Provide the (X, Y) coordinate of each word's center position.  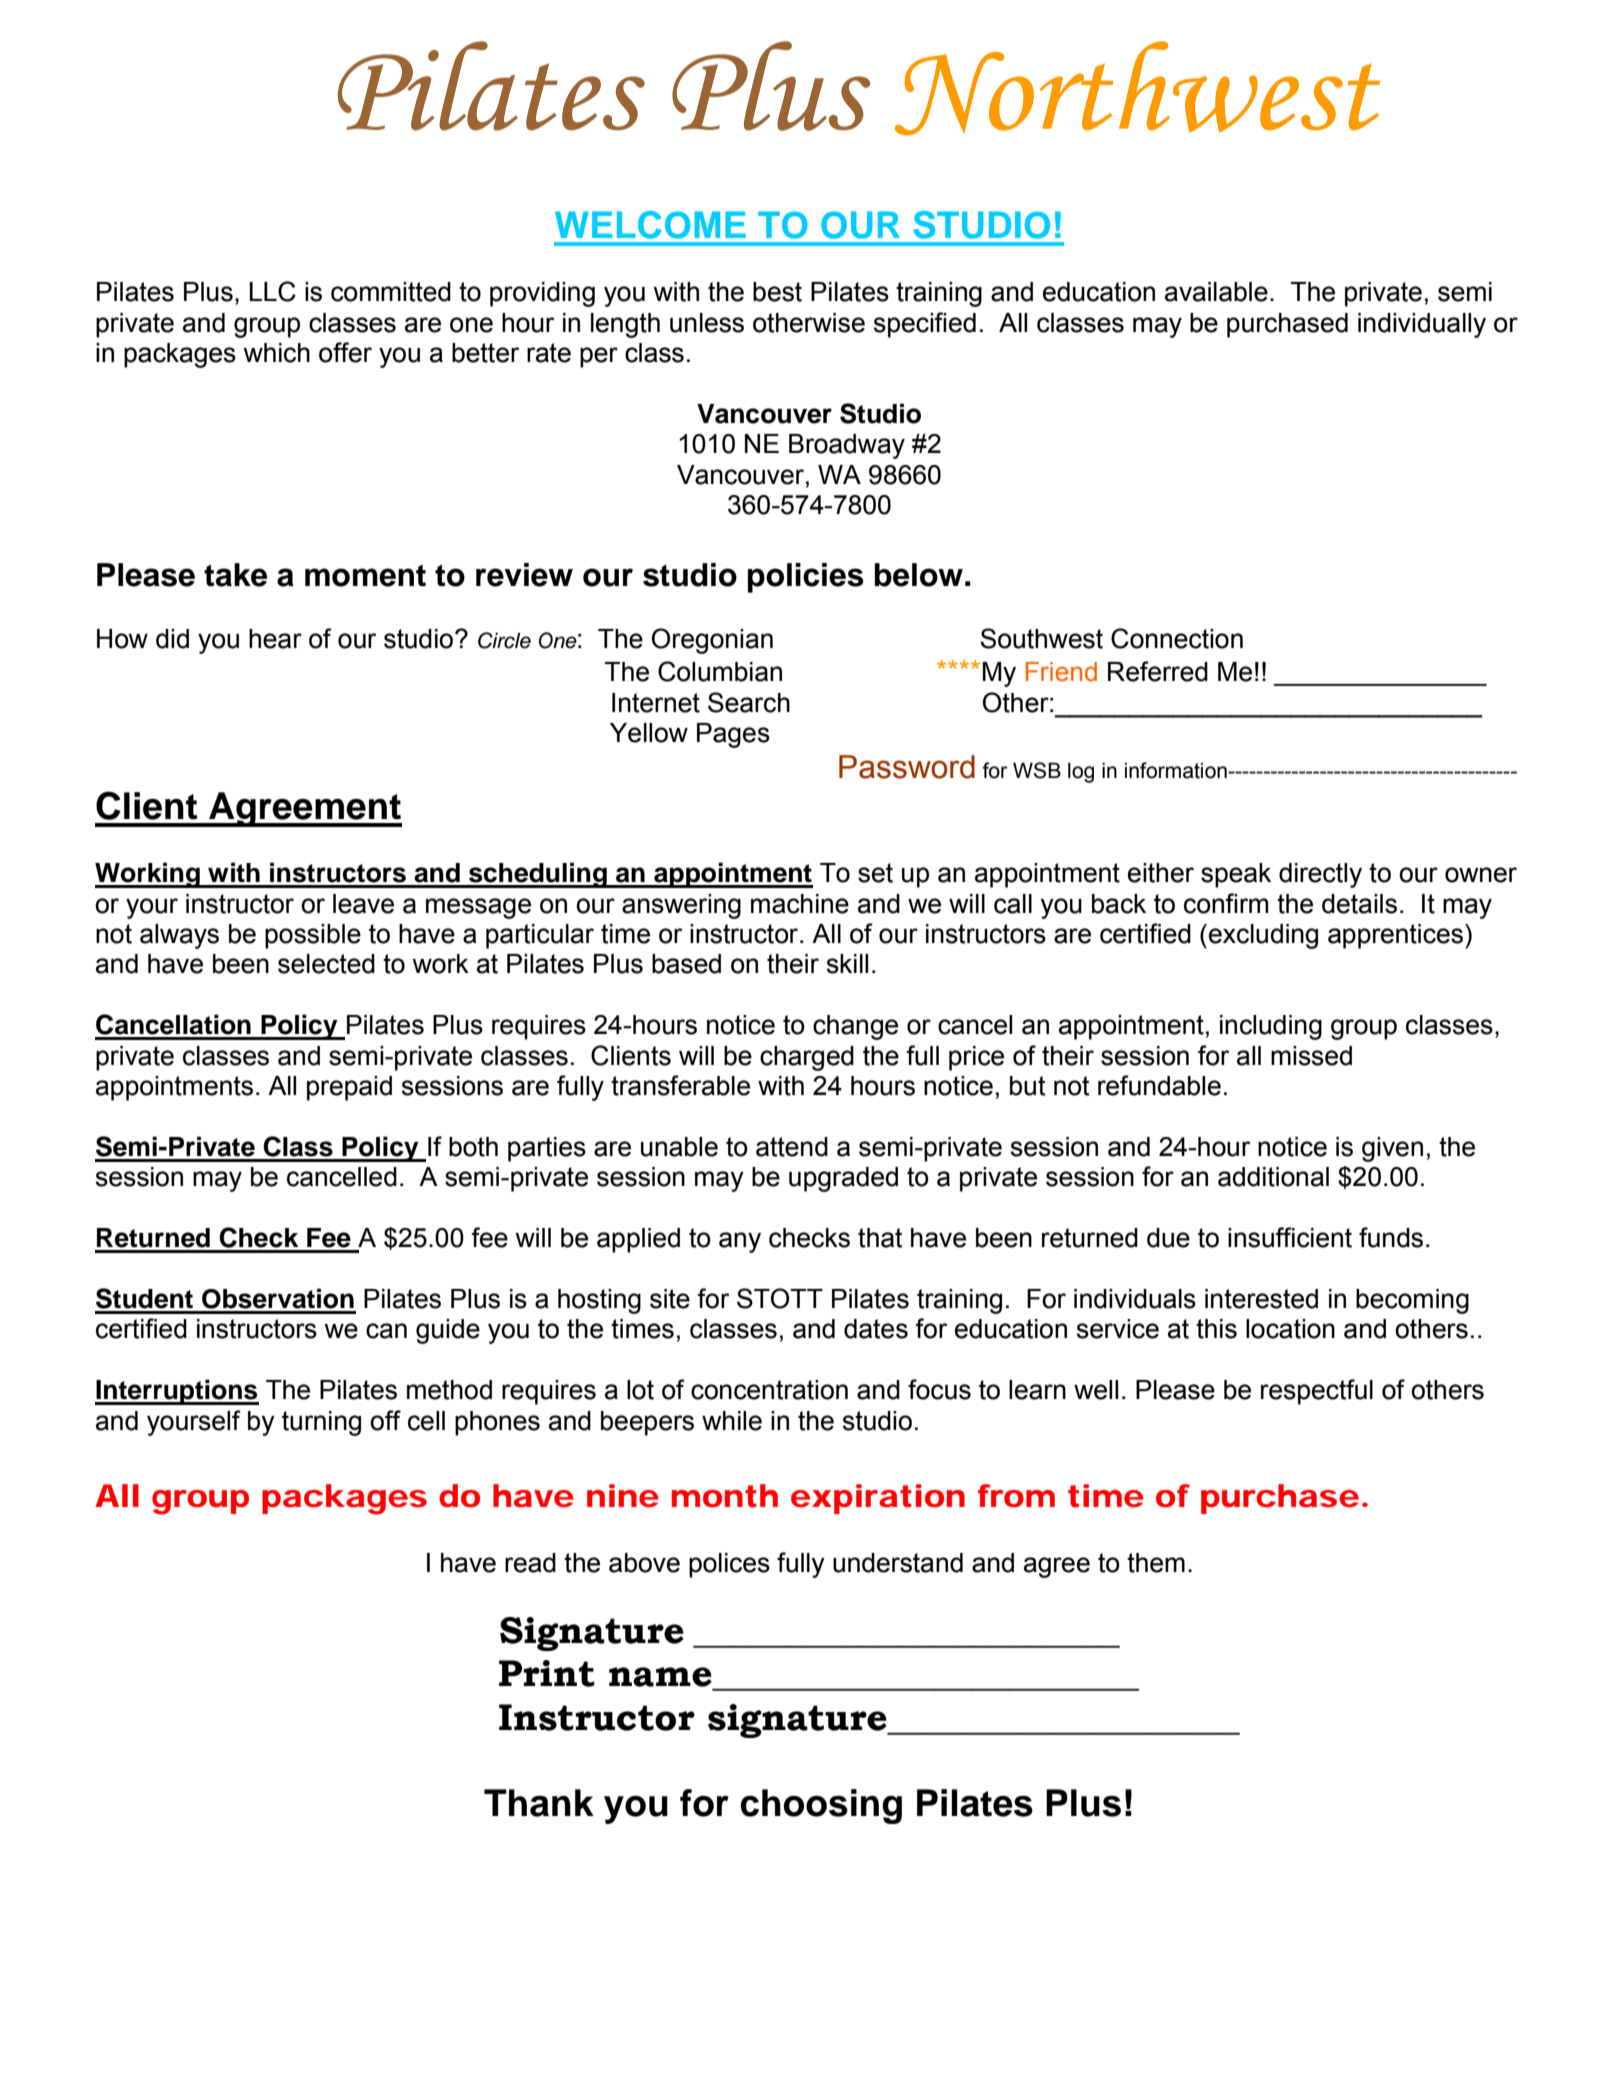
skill (847, 964)
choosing (821, 1806)
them (1156, 1563)
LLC (273, 291)
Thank (539, 1803)
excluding (1263, 936)
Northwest (1137, 88)
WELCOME (650, 225)
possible (313, 936)
